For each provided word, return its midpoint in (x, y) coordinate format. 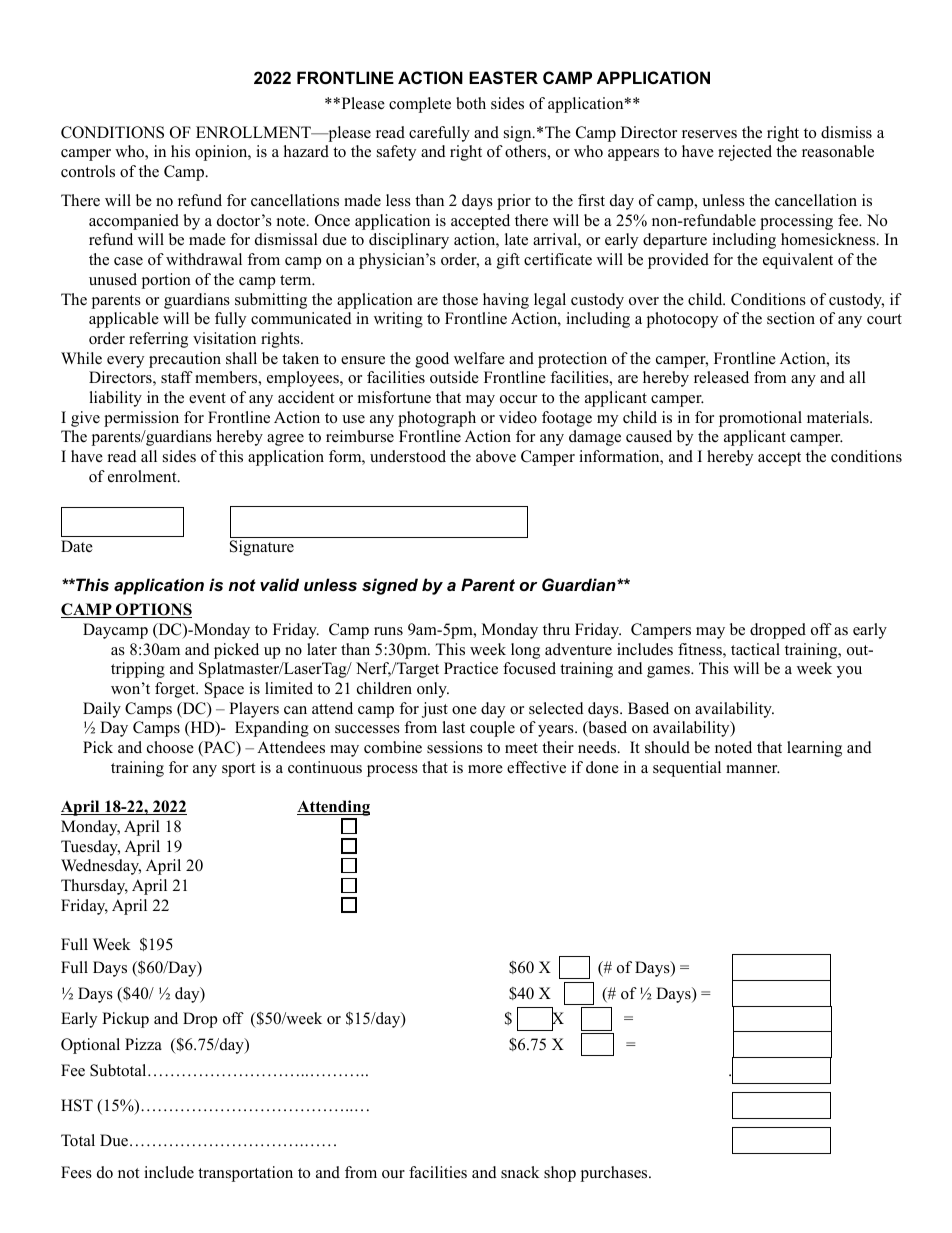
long (525, 651)
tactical (755, 649)
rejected (745, 153)
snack (520, 1172)
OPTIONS (153, 610)
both (471, 103)
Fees (76, 1172)
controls (88, 171)
